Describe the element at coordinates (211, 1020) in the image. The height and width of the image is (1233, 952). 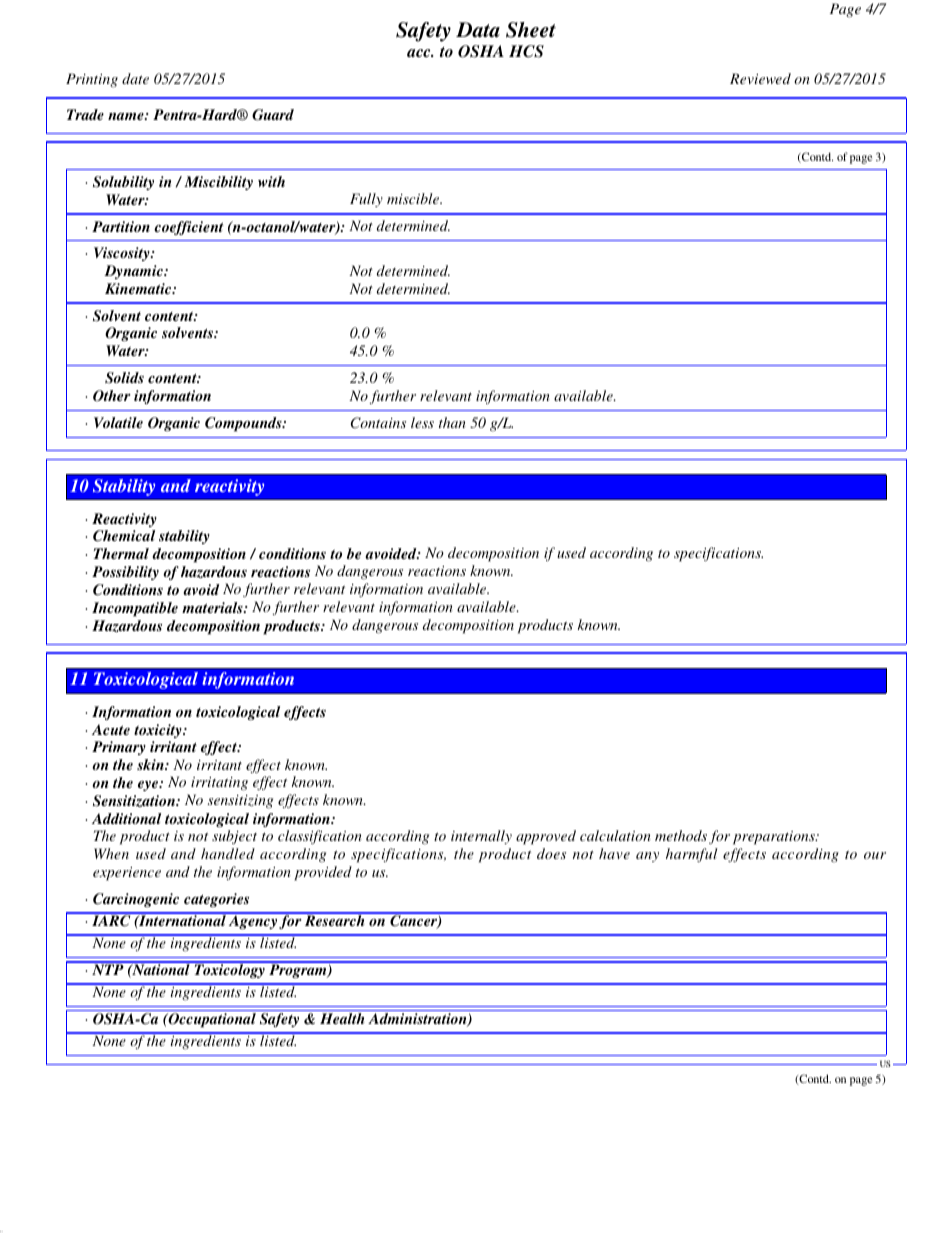
I see `Occupational` at that location.
